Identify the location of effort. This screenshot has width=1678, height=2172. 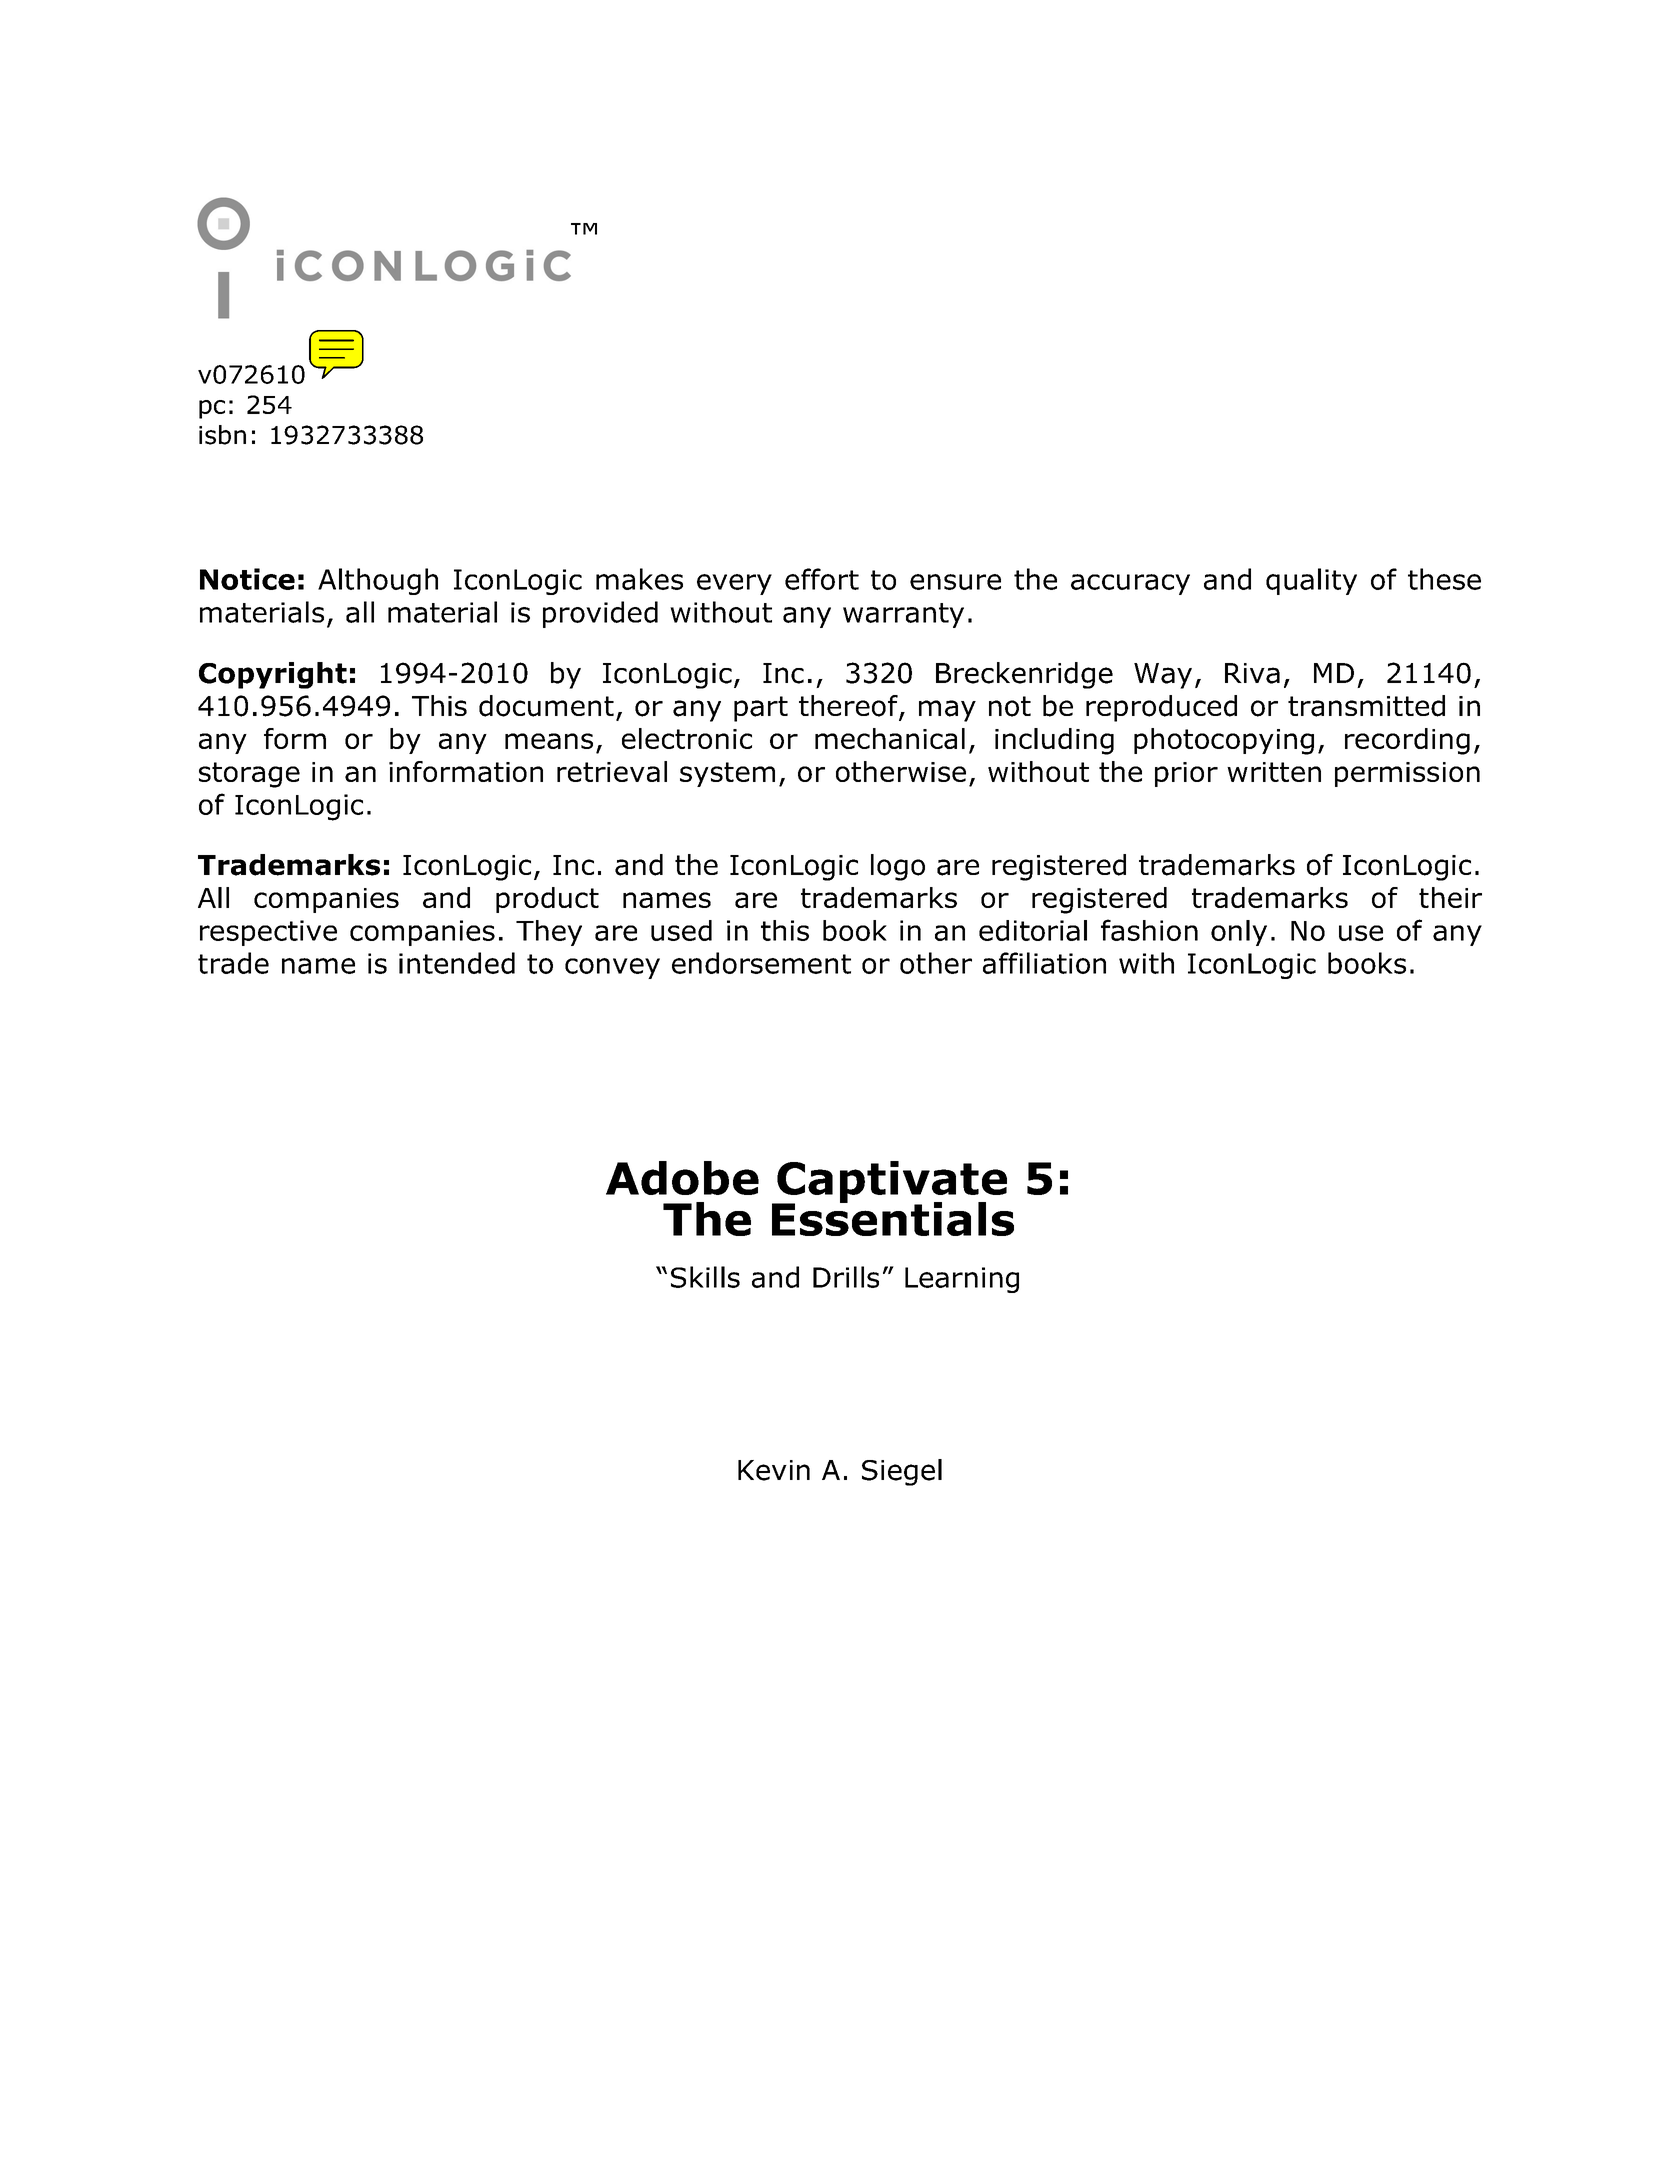
(822, 579).
